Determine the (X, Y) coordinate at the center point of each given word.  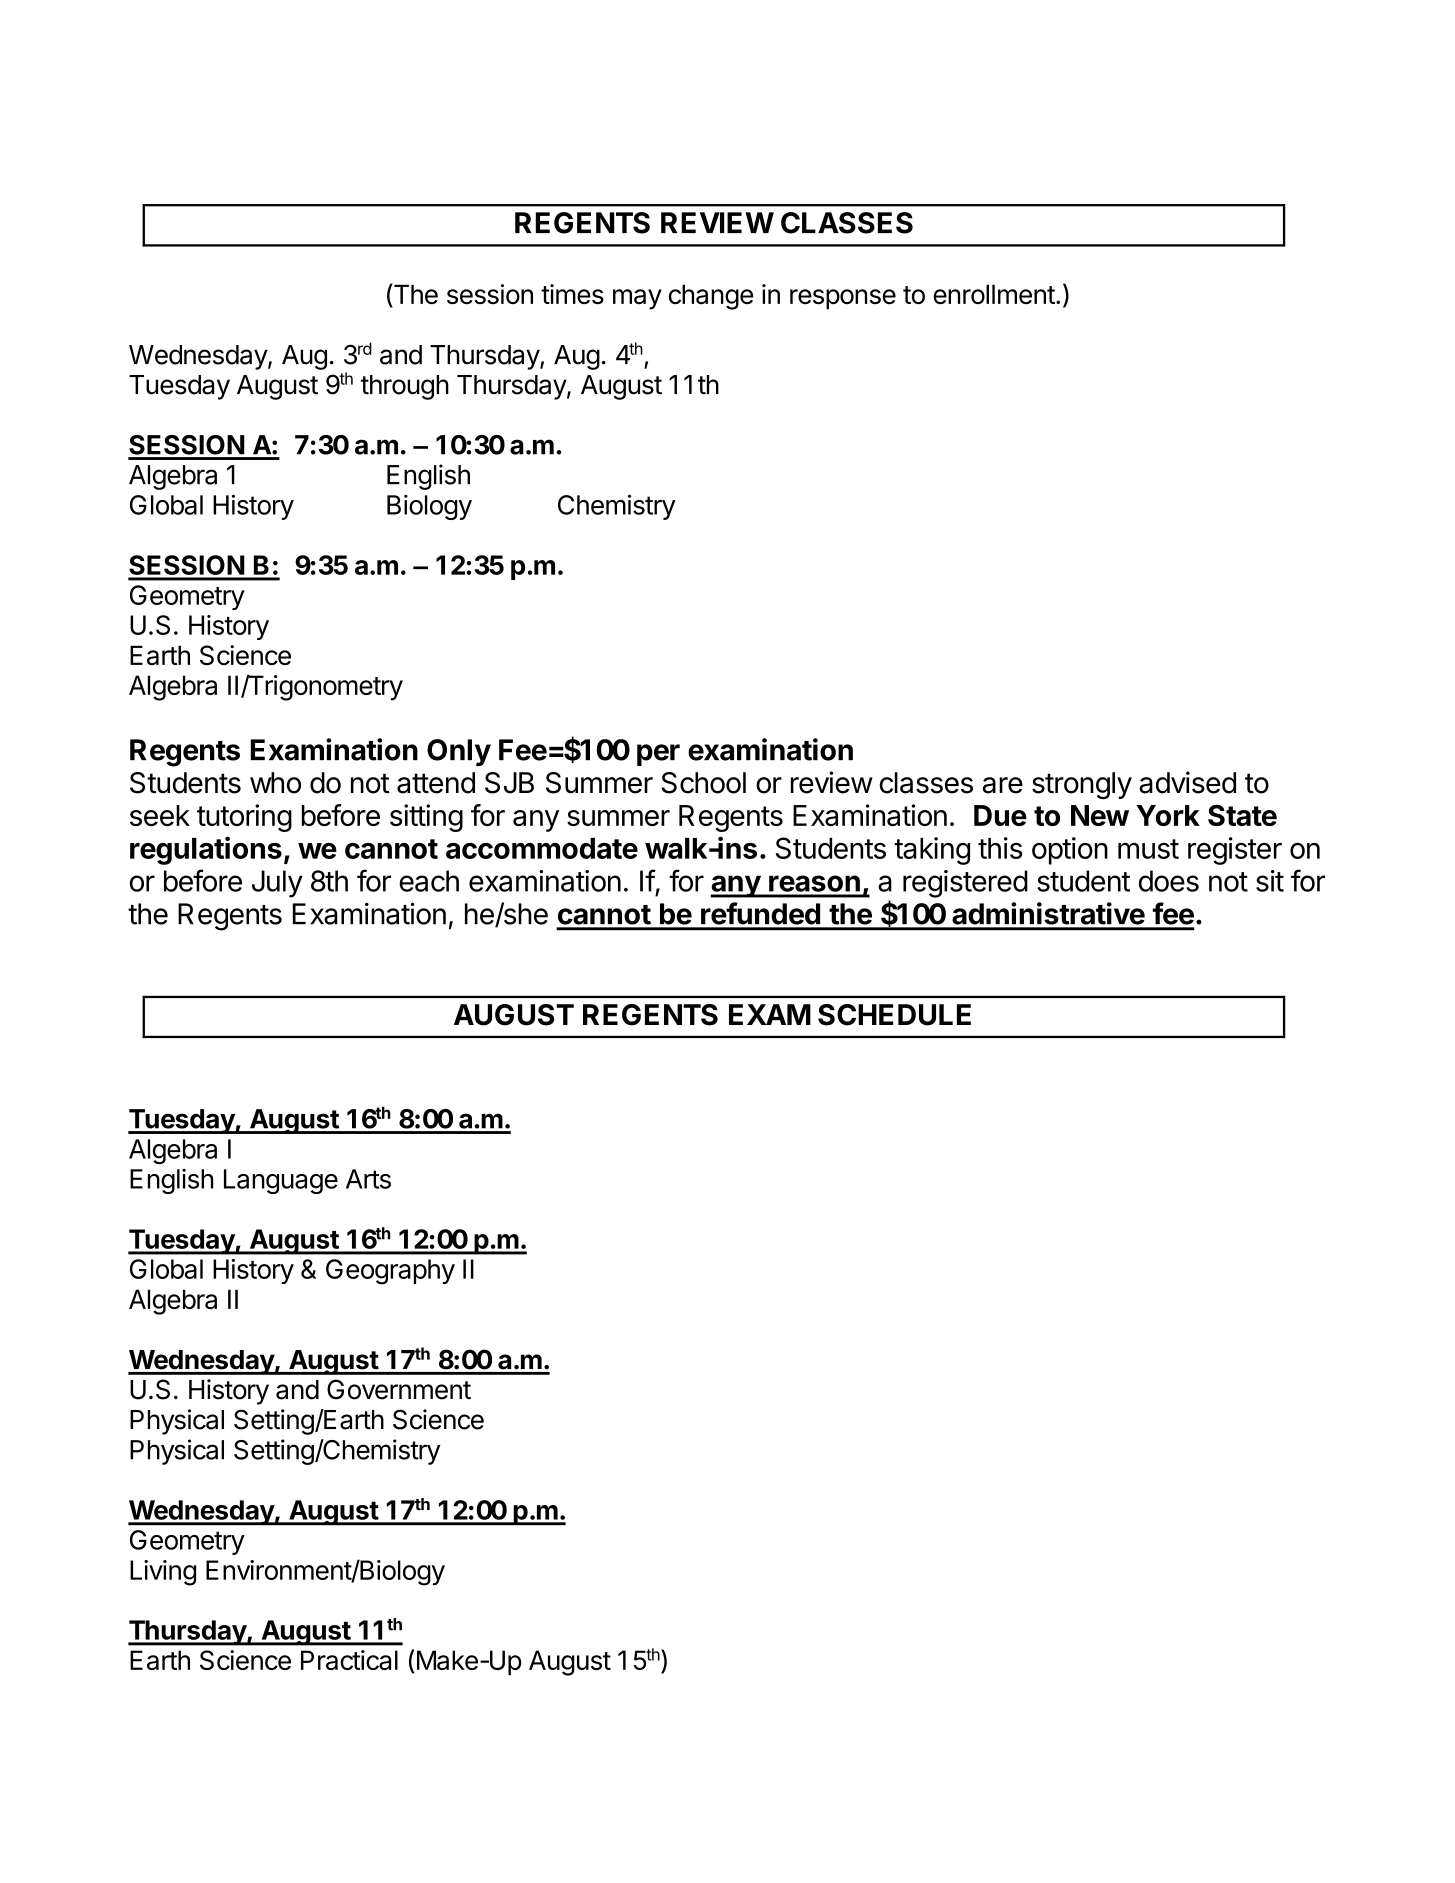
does (1169, 881)
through (405, 387)
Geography (390, 1272)
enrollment (994, 294)
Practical (349, 1660)
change (711, 297)
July (277, 884)
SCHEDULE (894, 1015)
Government (399, 1389)
